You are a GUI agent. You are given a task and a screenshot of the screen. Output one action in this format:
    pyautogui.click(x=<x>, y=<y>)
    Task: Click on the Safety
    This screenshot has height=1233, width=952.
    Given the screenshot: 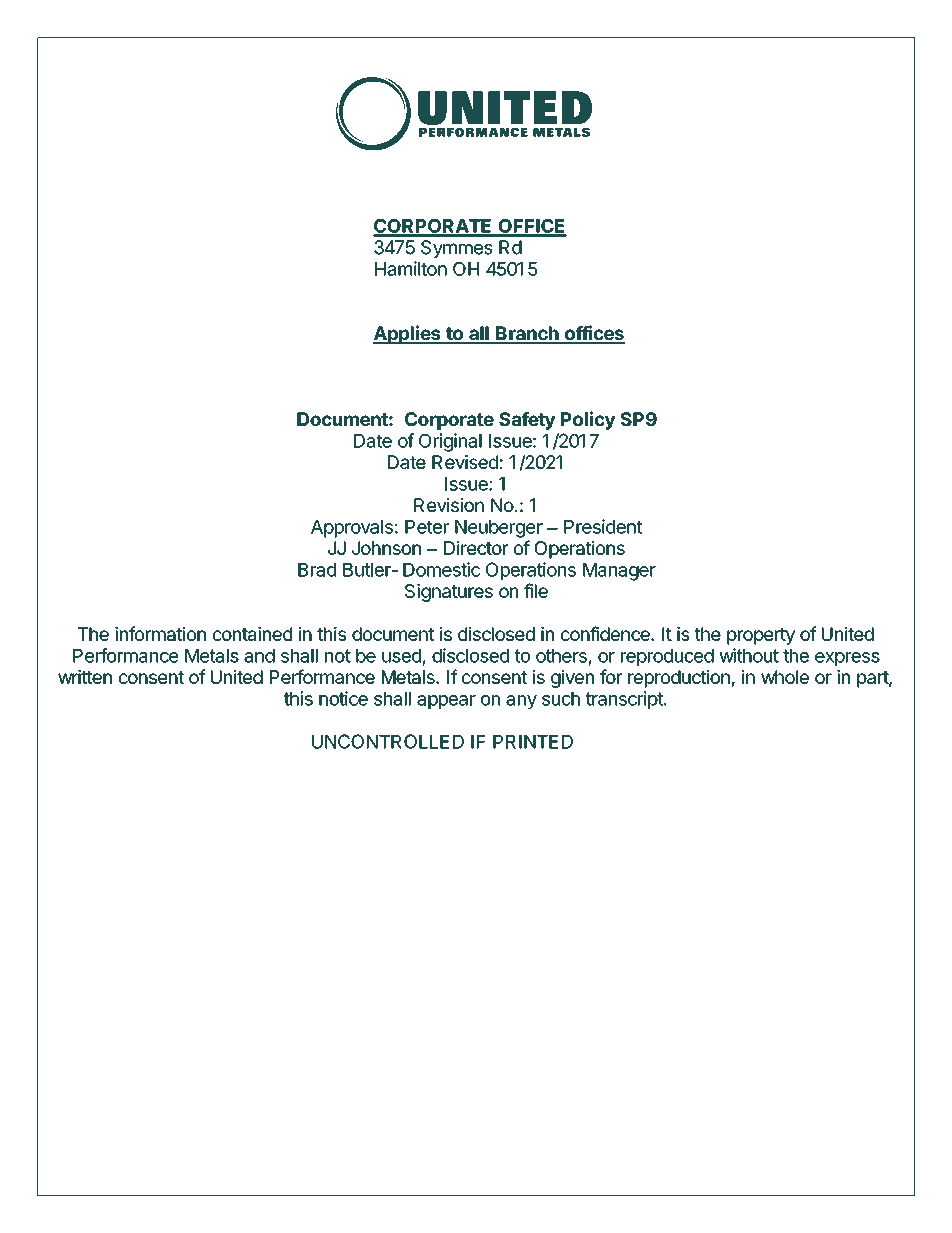 What is the action you would take?
    pyautogui.click(x=527, y=421)
